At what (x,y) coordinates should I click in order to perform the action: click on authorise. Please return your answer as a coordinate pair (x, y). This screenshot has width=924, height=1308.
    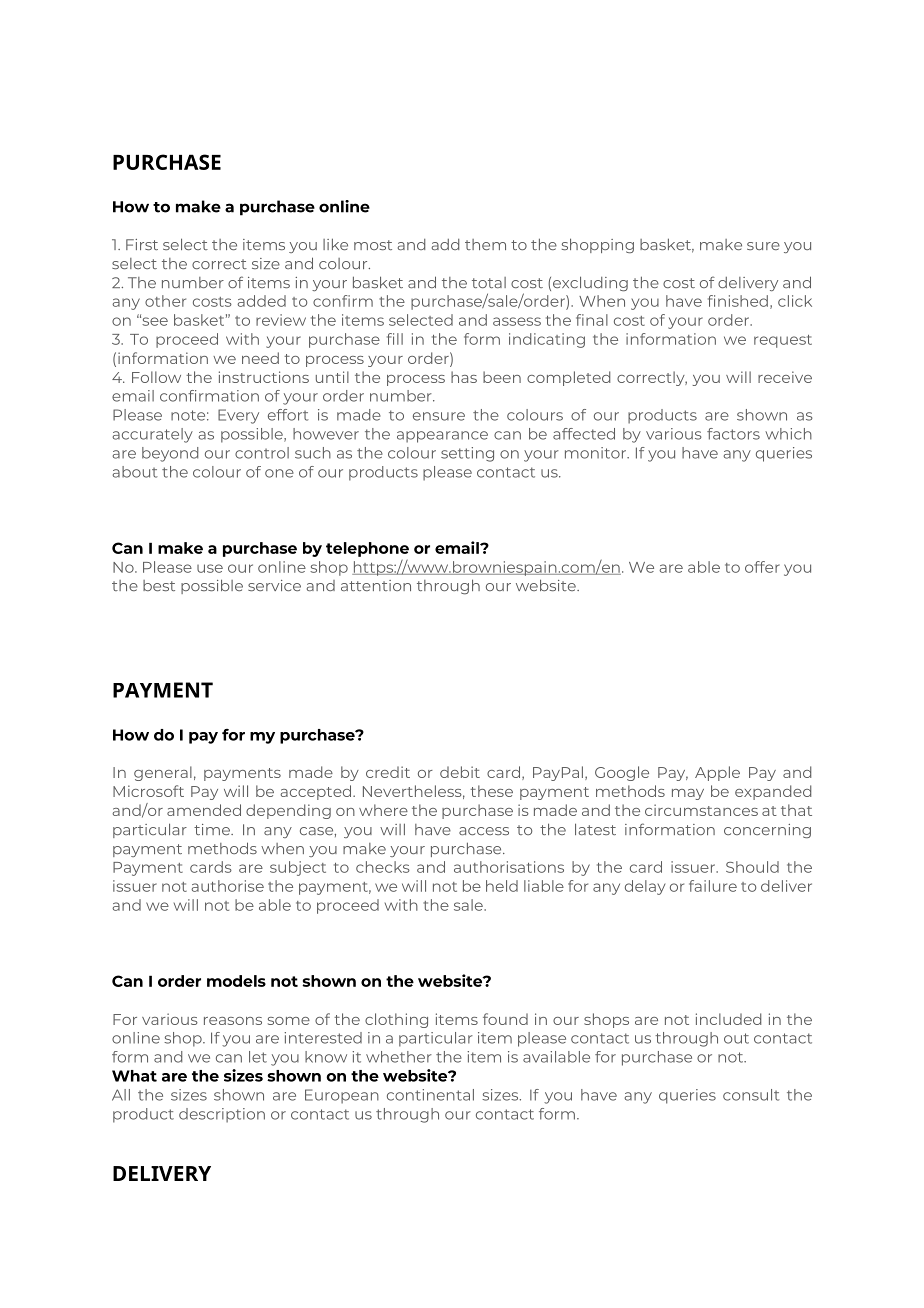
    Looking at the image, I should click on (227, 886).
